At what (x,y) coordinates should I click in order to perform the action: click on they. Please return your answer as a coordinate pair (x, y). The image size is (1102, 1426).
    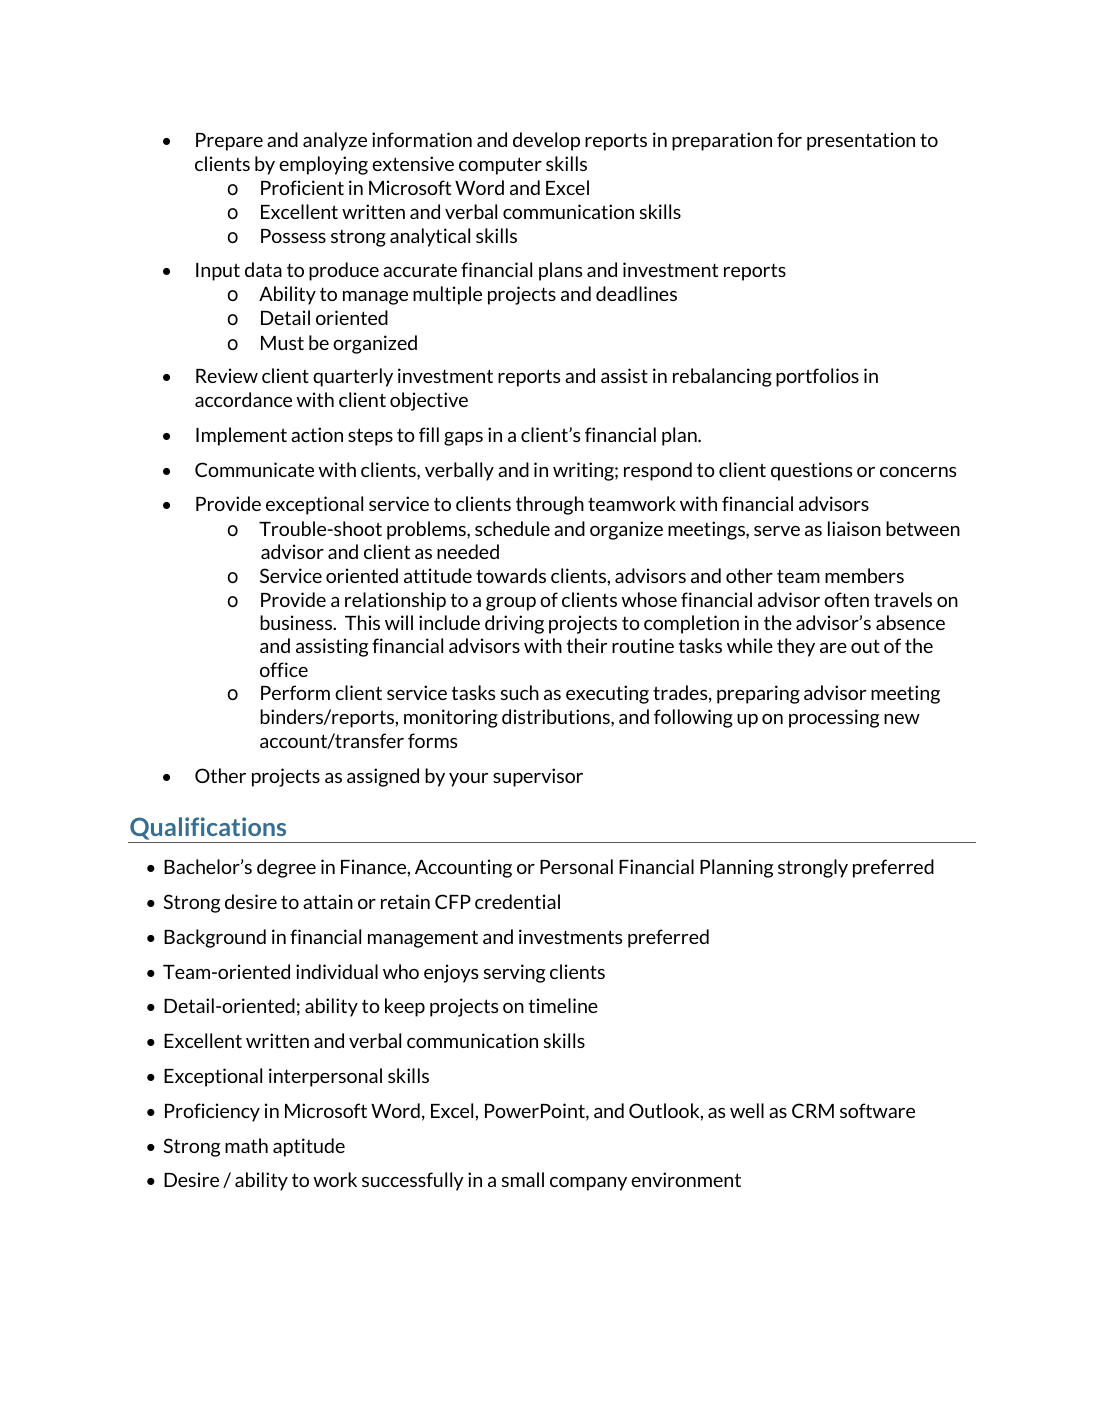
    Looking at the image, I should click on (796, 647).
